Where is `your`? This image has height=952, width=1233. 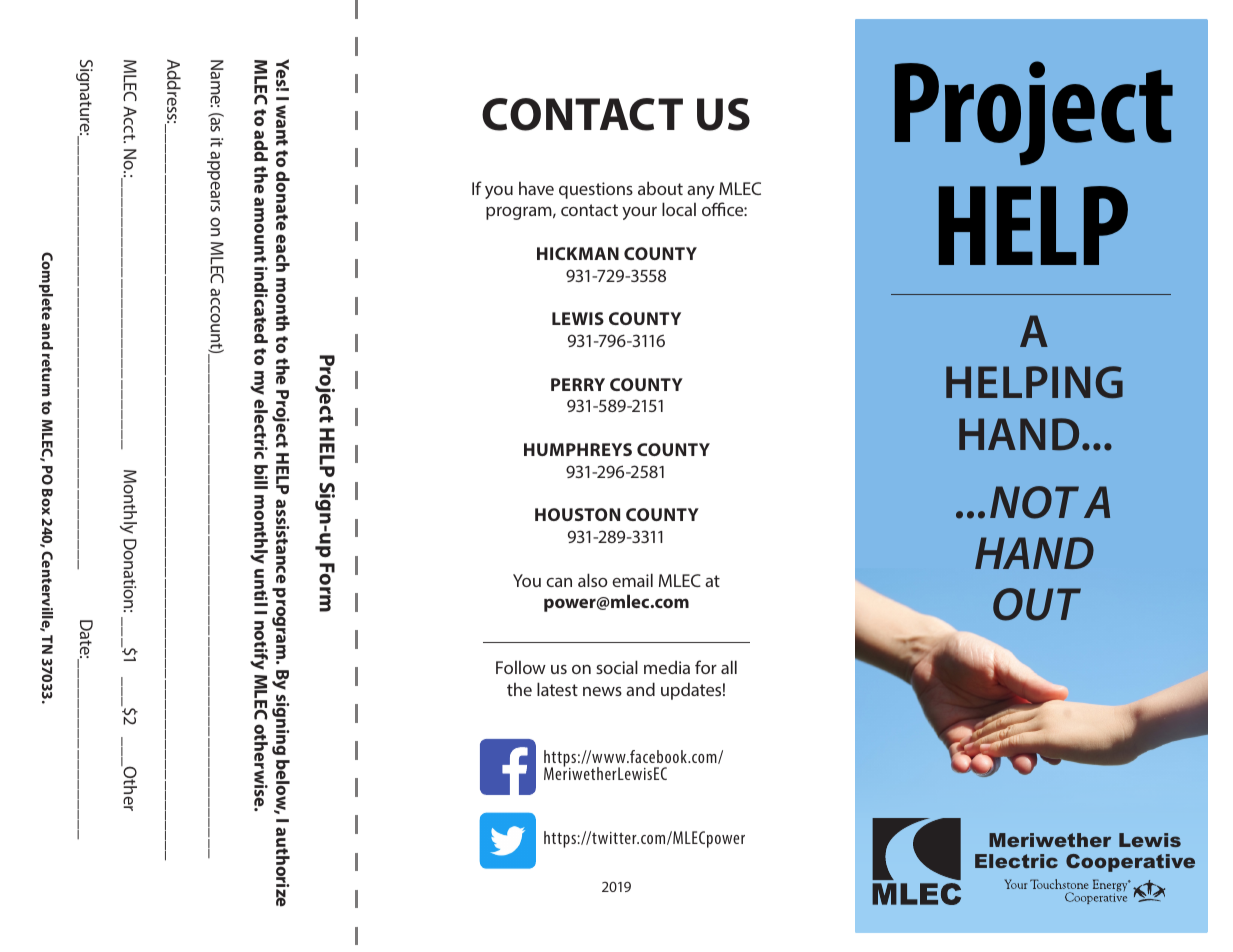
your is located at coordinates (639, 213).
